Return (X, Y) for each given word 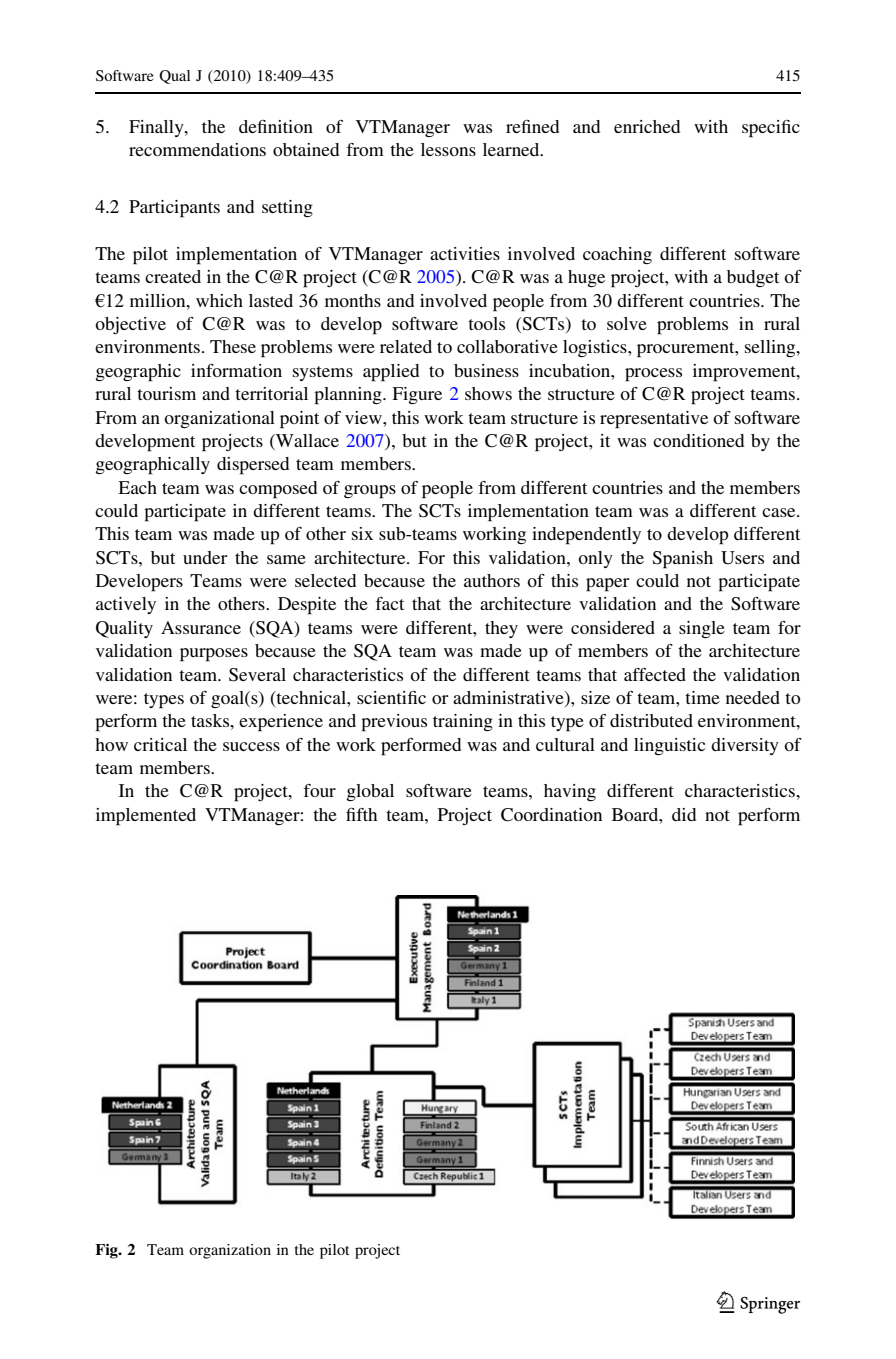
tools (486, 323)
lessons (448, 149)
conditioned (698, 440)
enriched (647, 126)
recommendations (197, 149)
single (702, 629)
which (219, 300)
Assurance (201, 627)
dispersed (253, 466)
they (501, 629)
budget (753, 278)
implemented (146, 817)
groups (370, 492)
